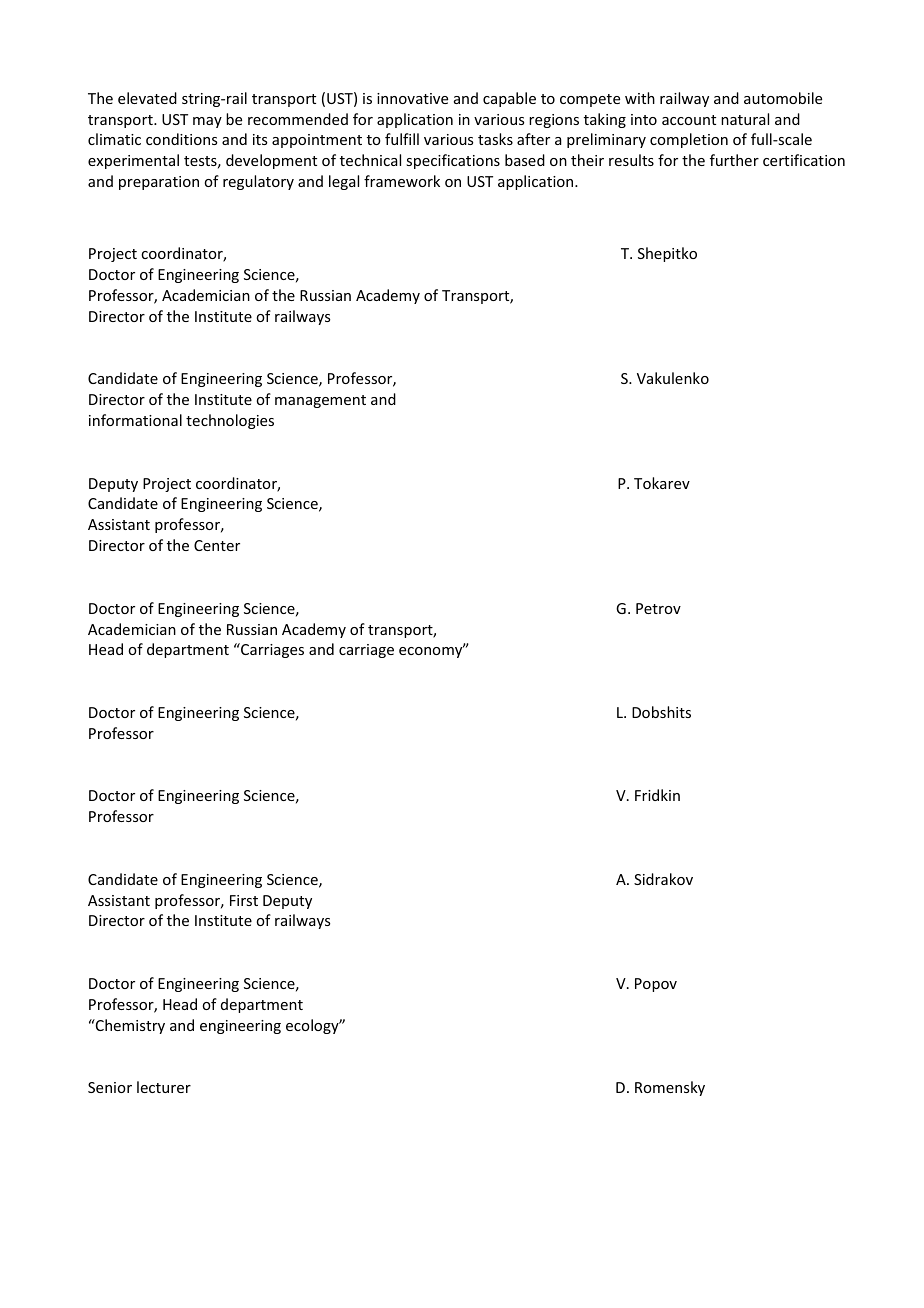 The height and width of the screenshot is (1308, 924). What do you see at coordinates (217, 545) in the screenshot?
I see `Center` at bounding box center [217, 545].
